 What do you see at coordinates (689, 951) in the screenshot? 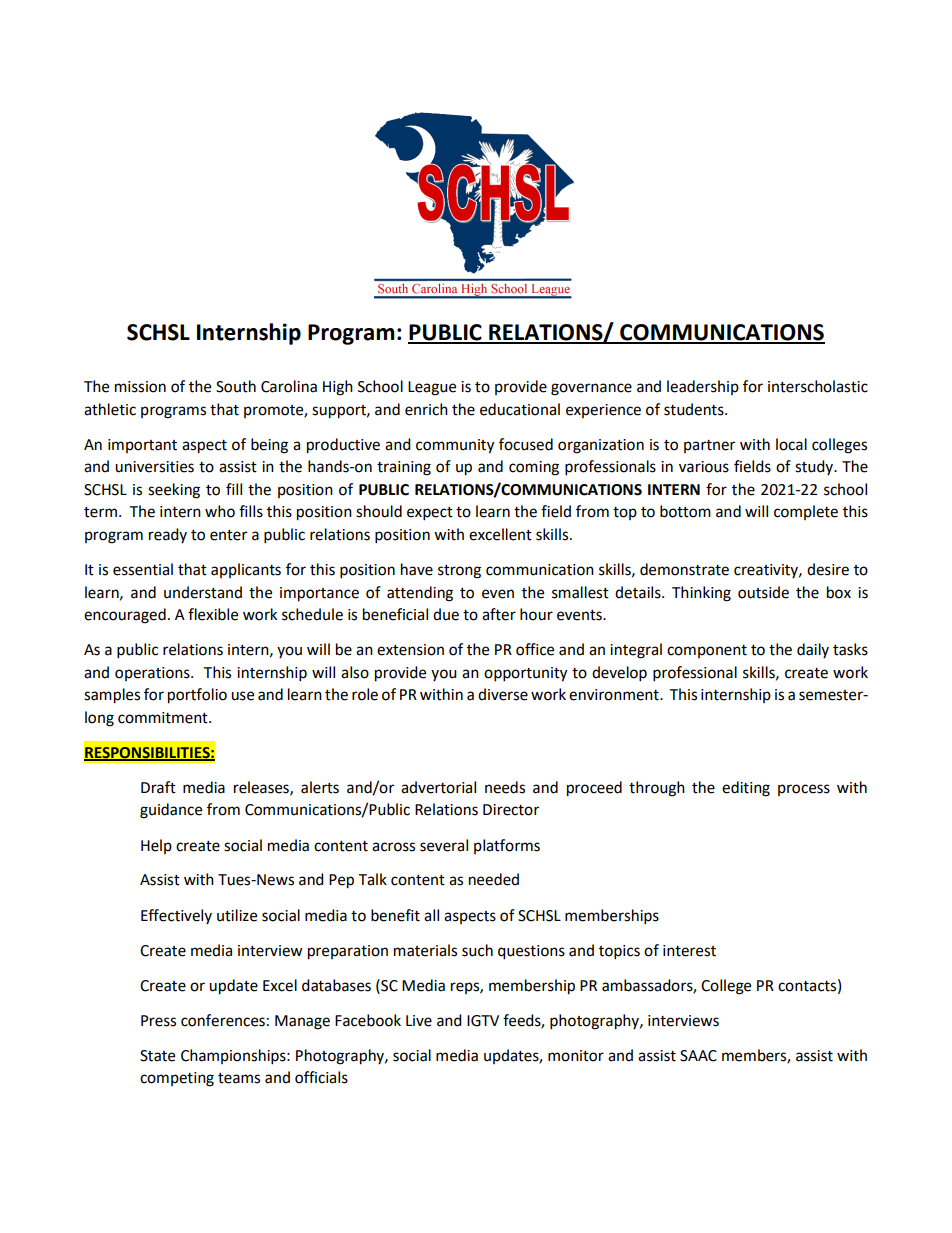
I see `interest` at bounding box center [689, 951].
